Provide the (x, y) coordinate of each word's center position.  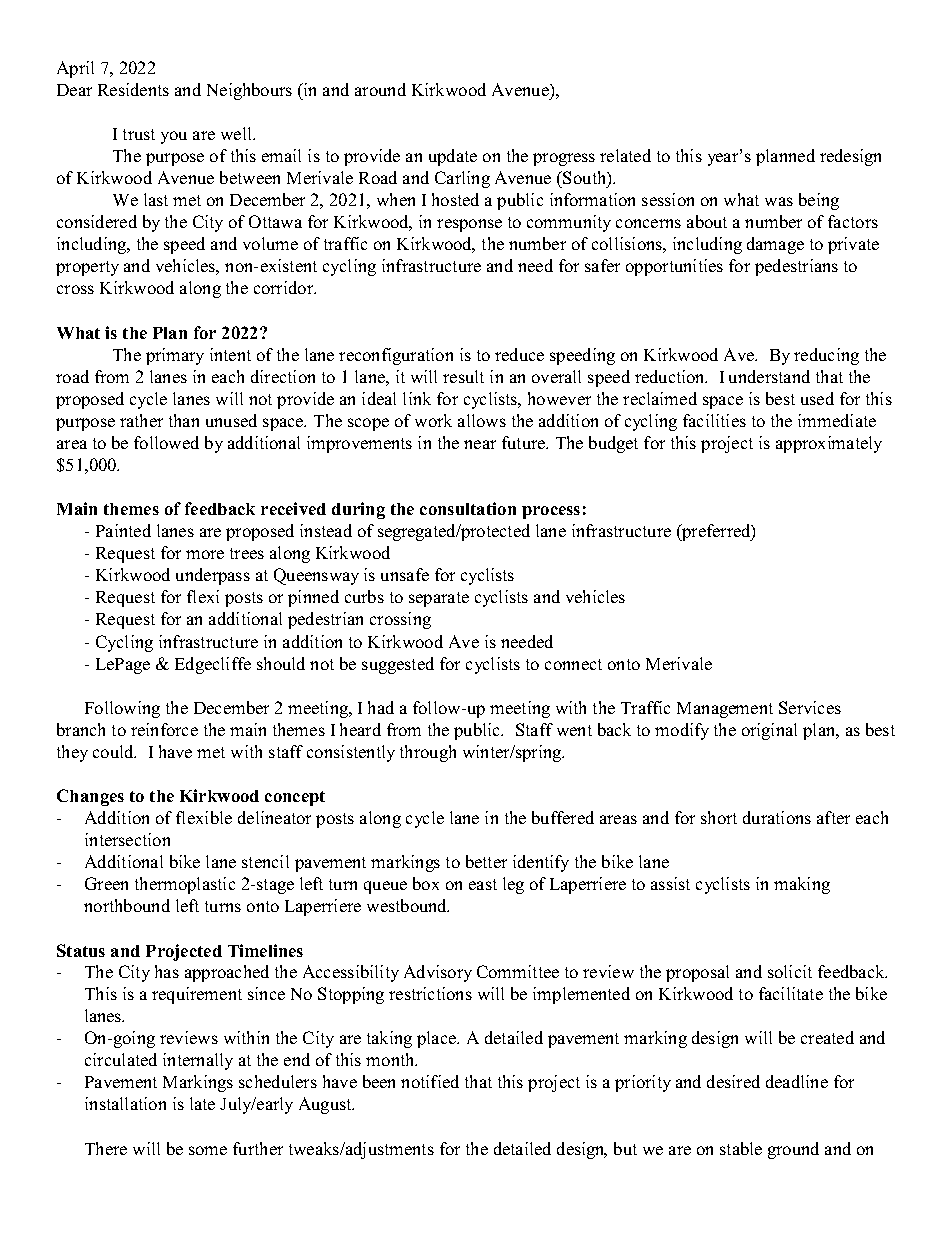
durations (777, 817)
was (779, 201)
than (184, 420)
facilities (714, 420)
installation (125, 1103)
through (428, 753)
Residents (133, 89)
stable (741, 1148)
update (453, 157)
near (480, 444)
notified (430, 1081)
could (114, 751)
